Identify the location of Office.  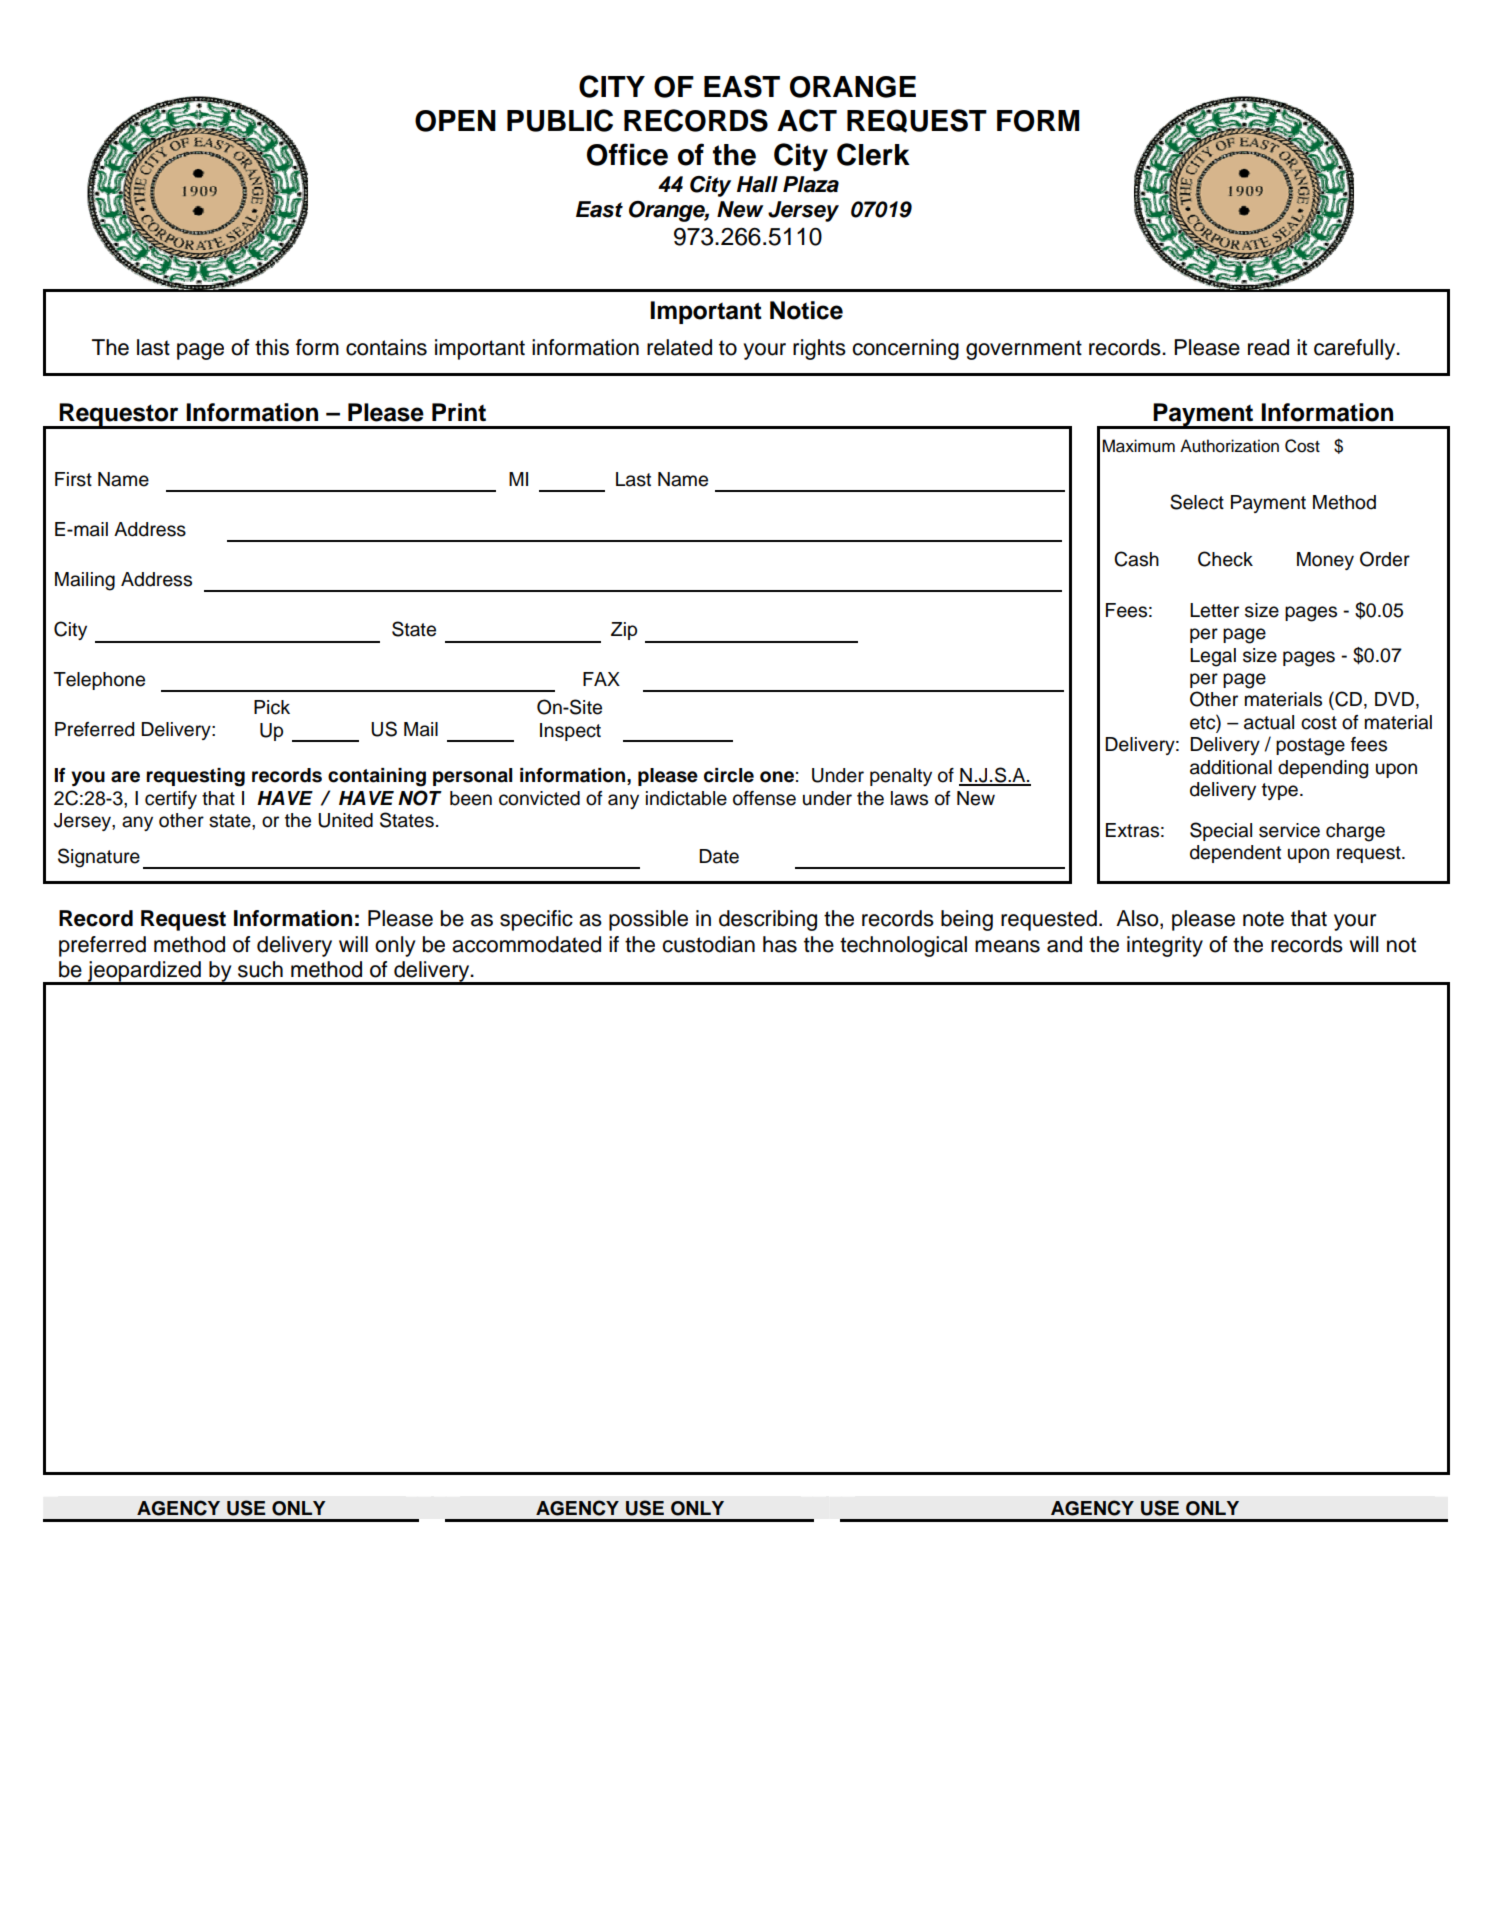
(627, 154).
